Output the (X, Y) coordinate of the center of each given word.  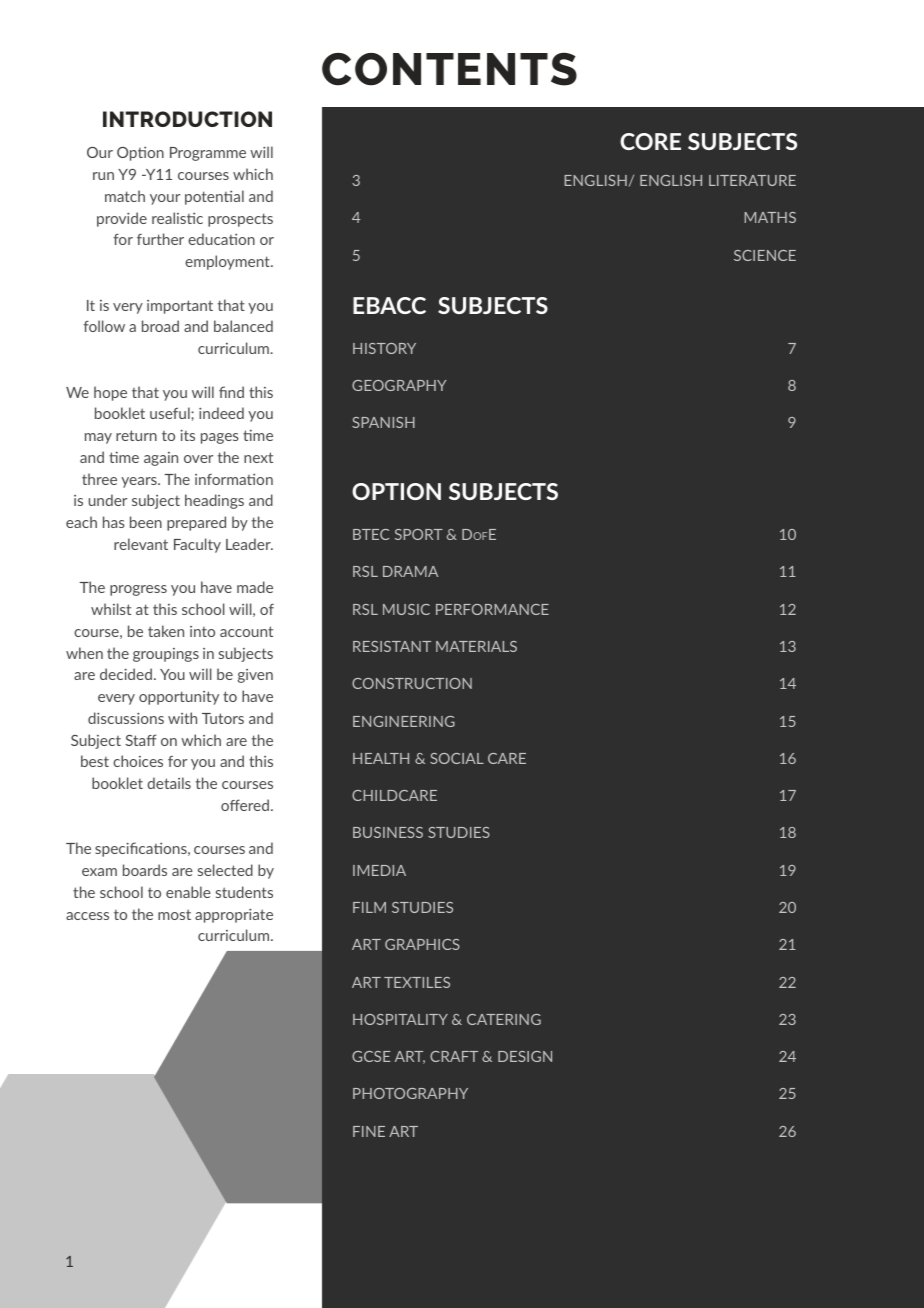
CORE (650, 141)
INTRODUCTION (187, 119)
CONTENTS (449, 69)
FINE (369, 1131)
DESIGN (525, 1056)
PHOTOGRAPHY (410, 1093)
